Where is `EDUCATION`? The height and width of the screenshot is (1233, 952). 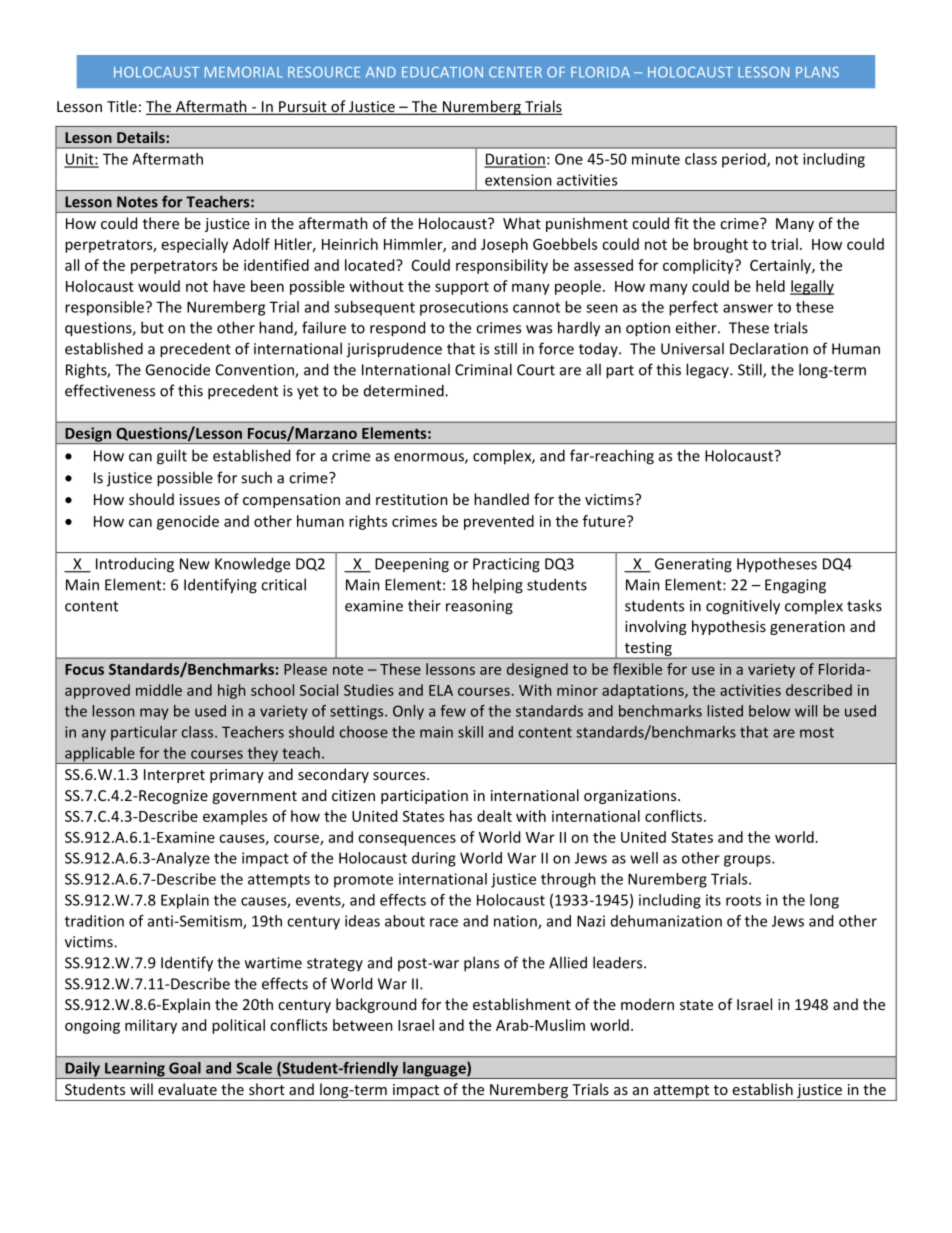 EDUCATION is located at coordinates (442, 72).
